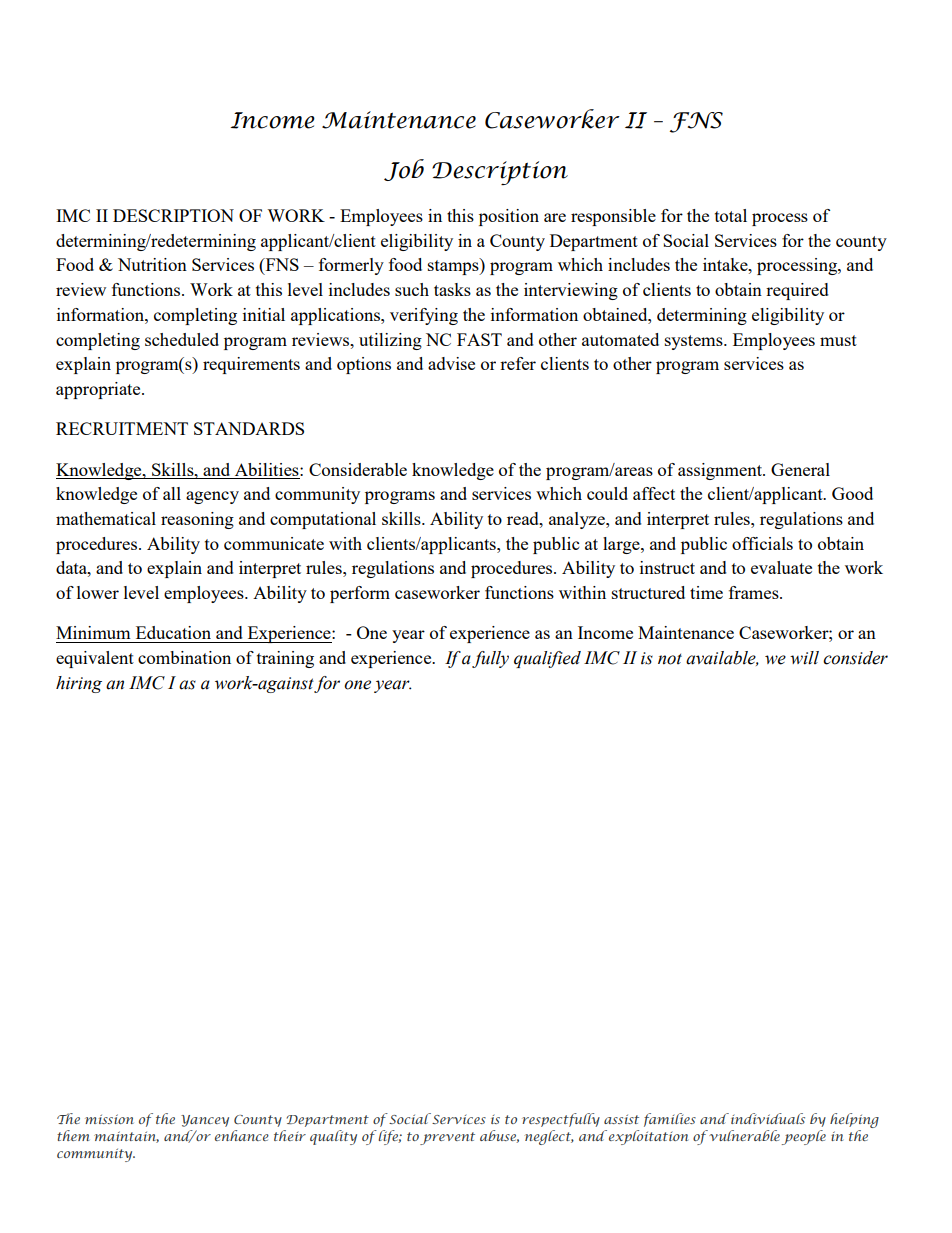 The height and width of the page is (1233, 952). Describe the element at coordinates (800, 469) in the page. I see `General` at that location.
